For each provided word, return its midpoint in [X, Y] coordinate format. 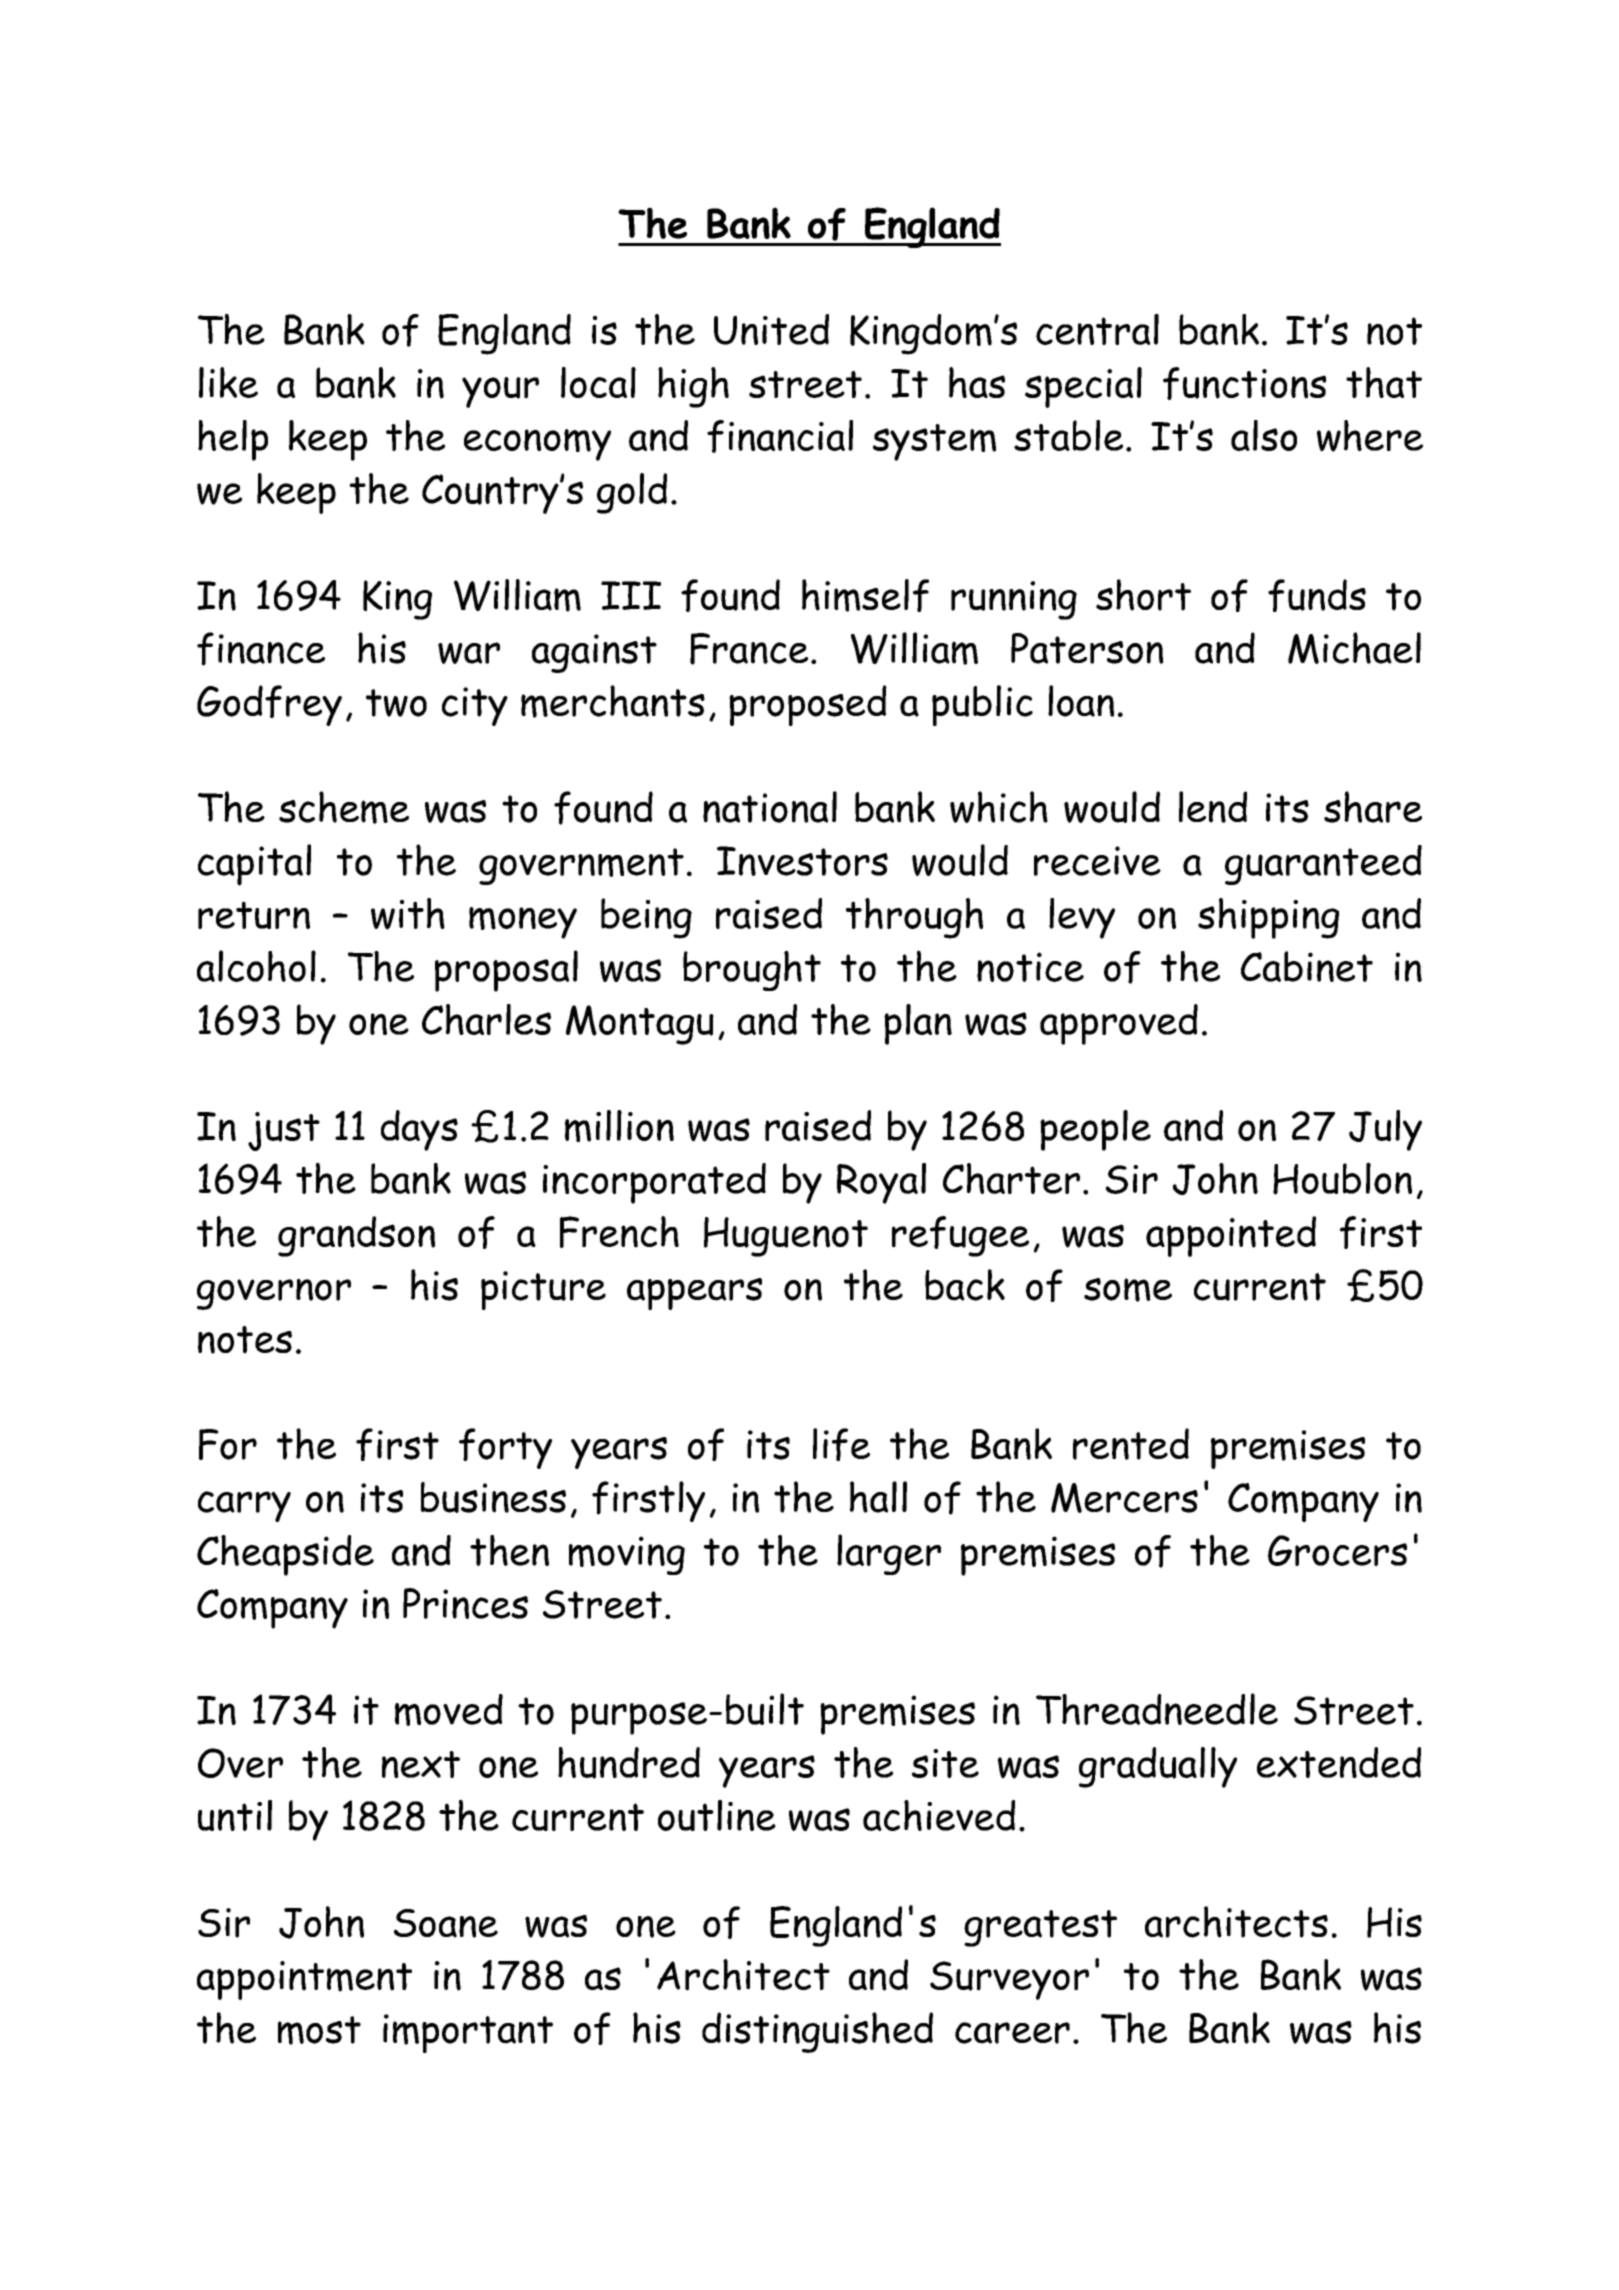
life [841, 1444]
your [500, 392]
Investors [802, 861]
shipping [1268, 918]
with [408, 914]
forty [505, 1448]
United [771, 329]
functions [1245, 383]
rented [1131, 1444]
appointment [304, 1980]
